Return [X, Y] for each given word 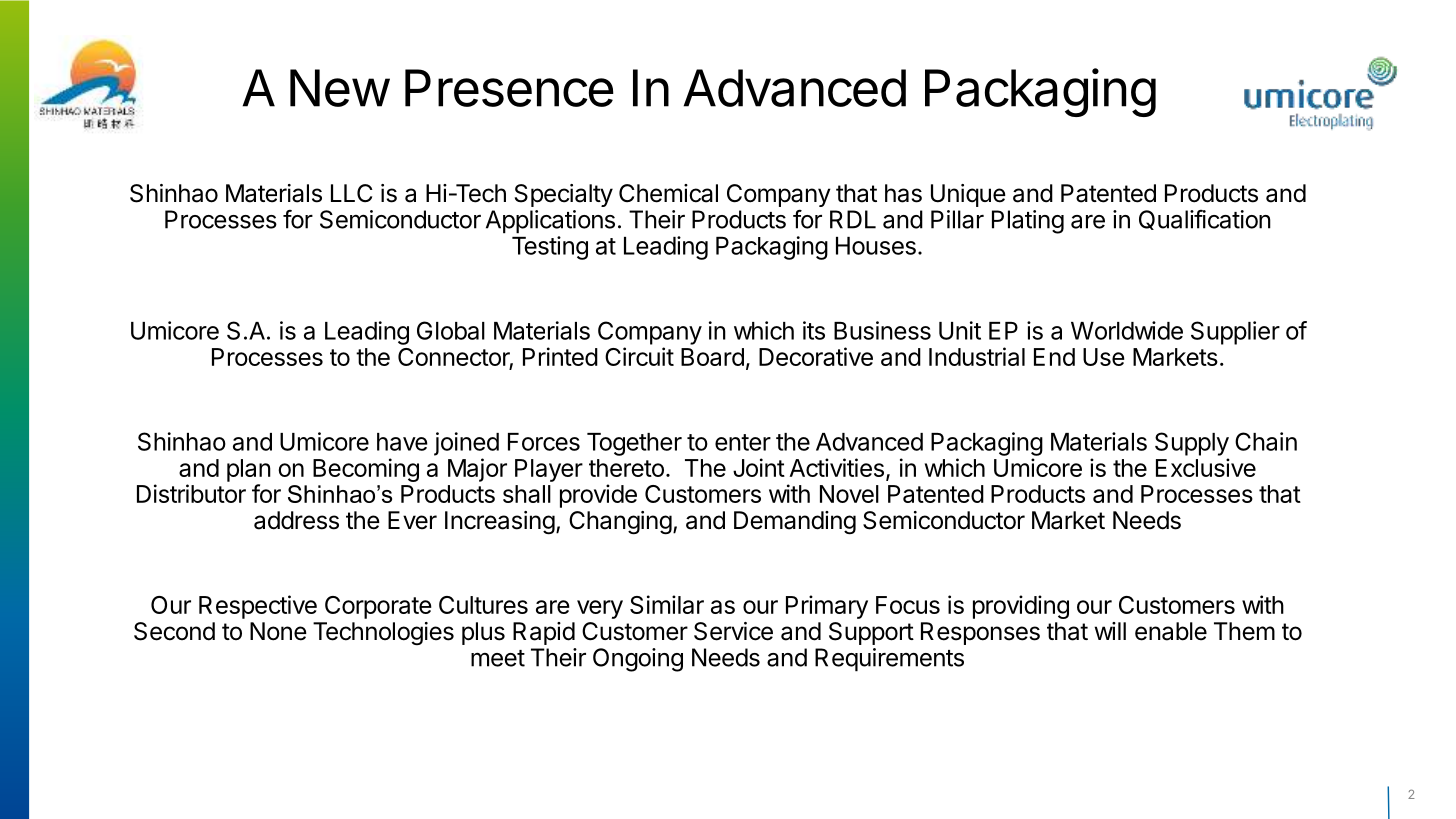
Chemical [668, 193]
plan [249, 470]
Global [451, 330]
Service [733, 631]
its [814, 330]
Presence [509, 88]
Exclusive [1206, 467]
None [278, 631]
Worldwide [1127, 330]
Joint [759, 467]
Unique [968, 195]
